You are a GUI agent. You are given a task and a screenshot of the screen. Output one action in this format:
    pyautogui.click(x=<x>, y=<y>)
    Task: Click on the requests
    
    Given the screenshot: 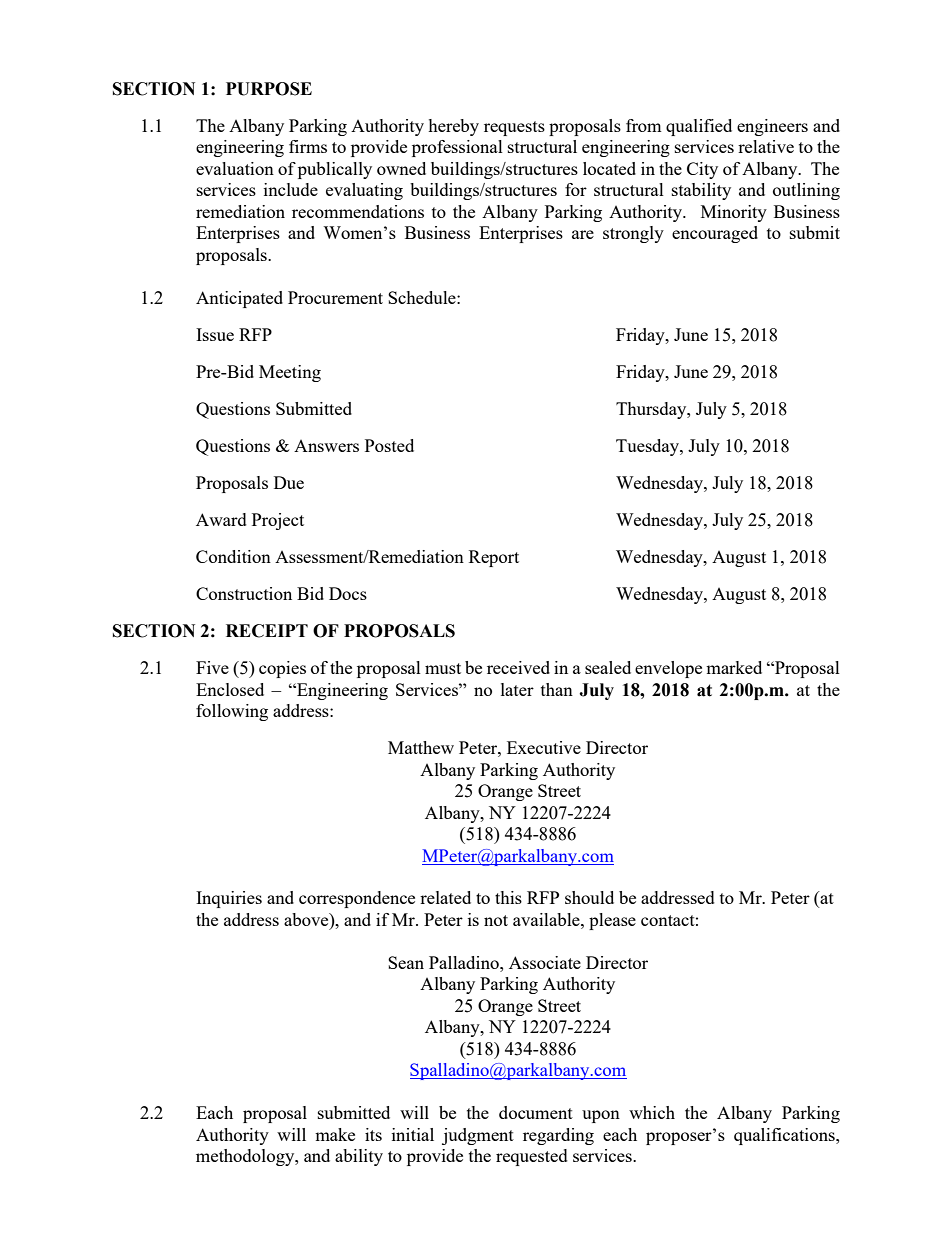 What is the action you would take?
    pyautogui.click(x=514, y=128)
